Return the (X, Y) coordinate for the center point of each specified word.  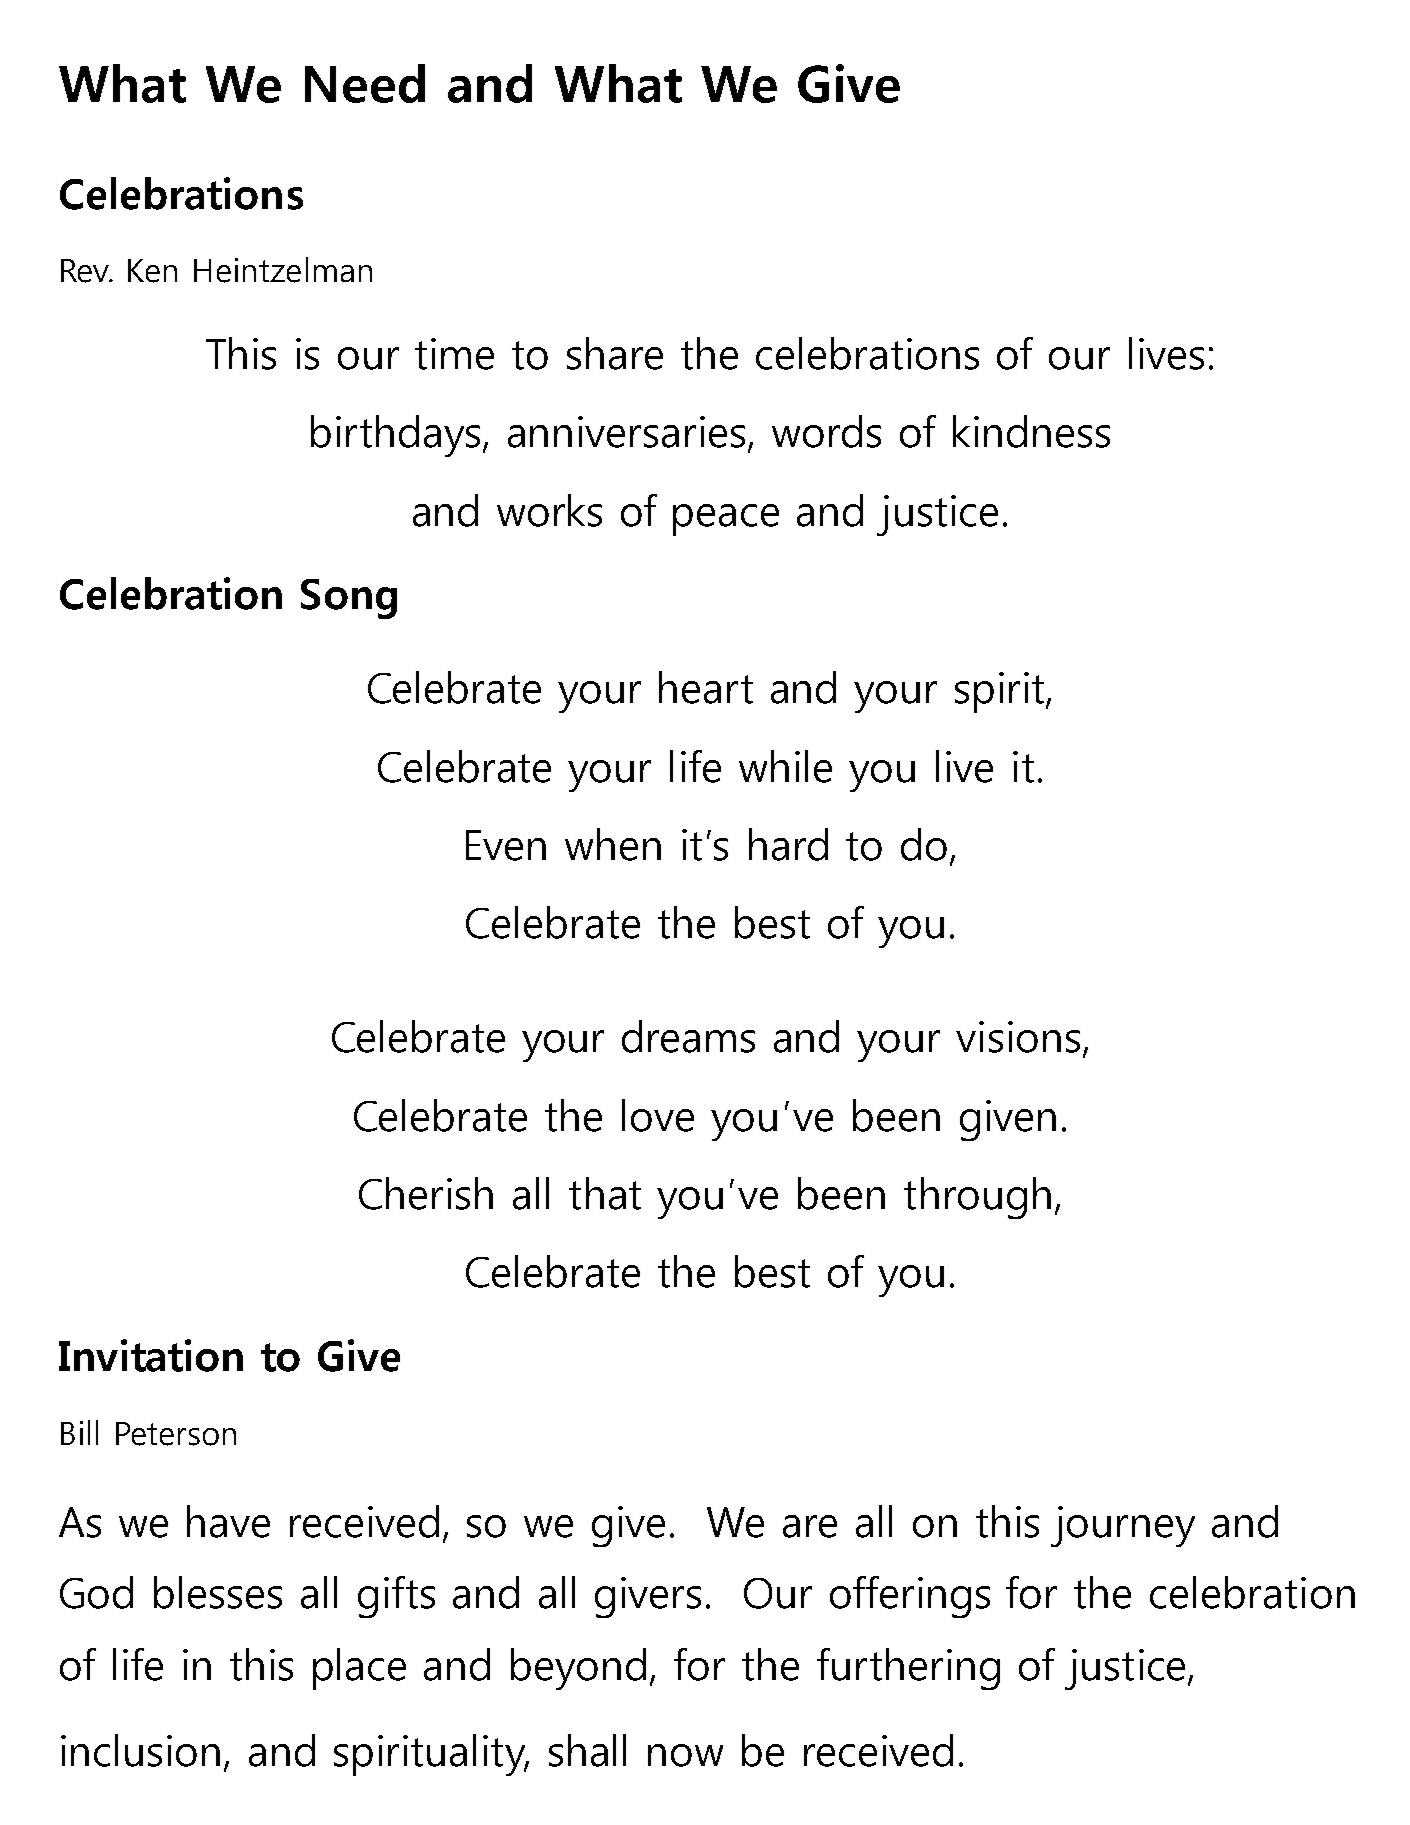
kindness (1031, 431)
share (615, 353)
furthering (908, 1669)
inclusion (140, 1750)
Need (365, 83)
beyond (578, 1669)
